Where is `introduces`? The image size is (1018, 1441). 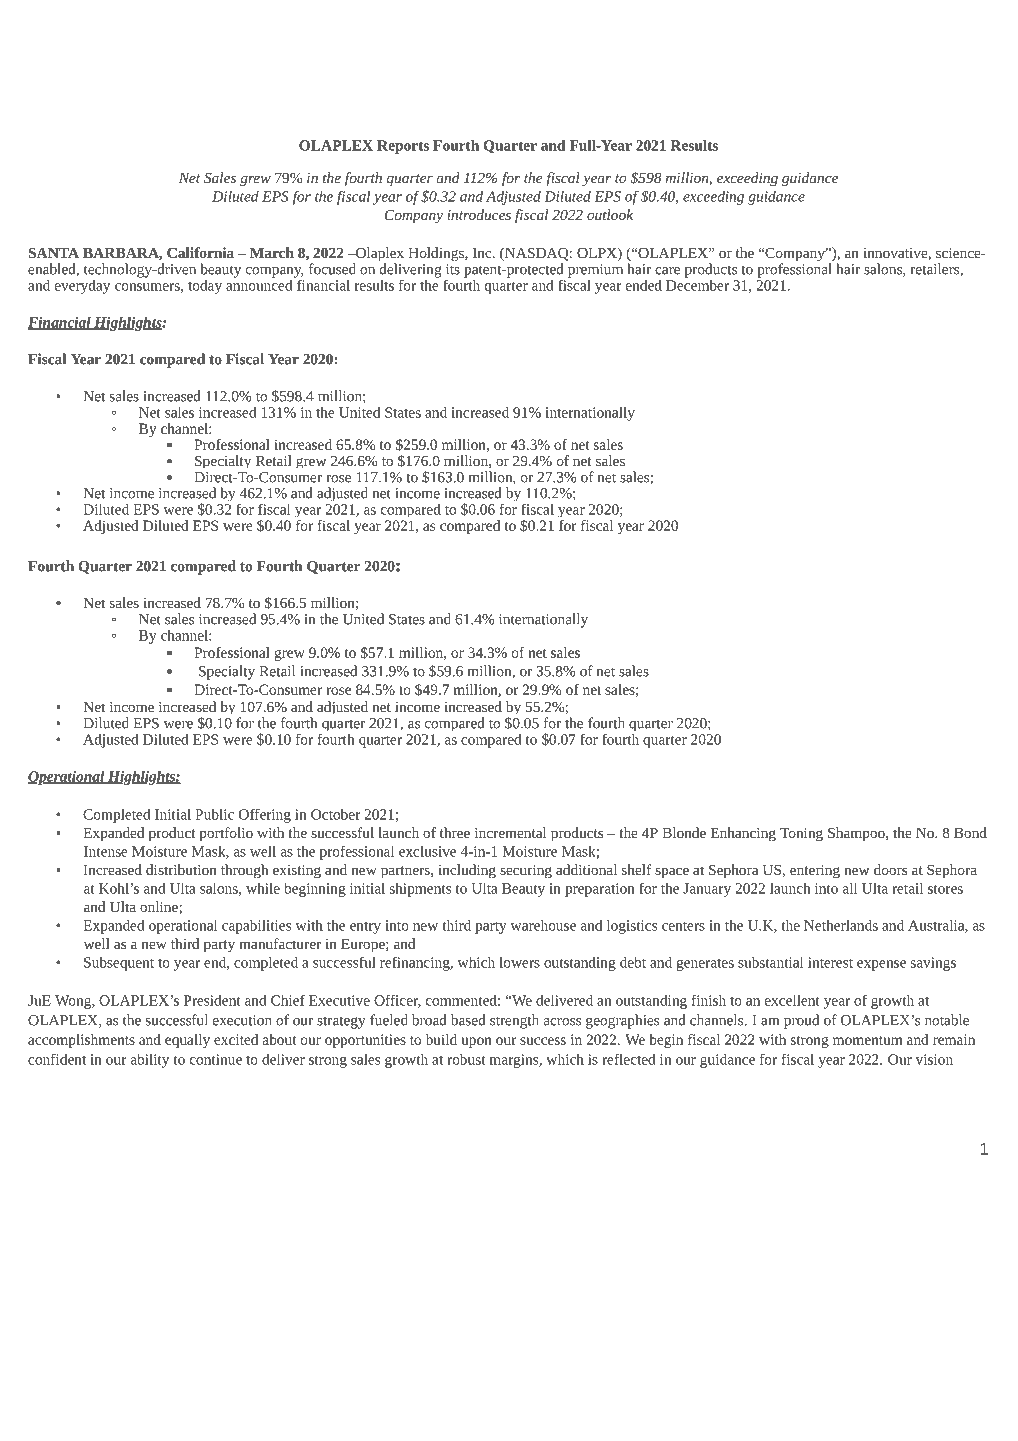 introduces is located at coordinates (479, 214).
